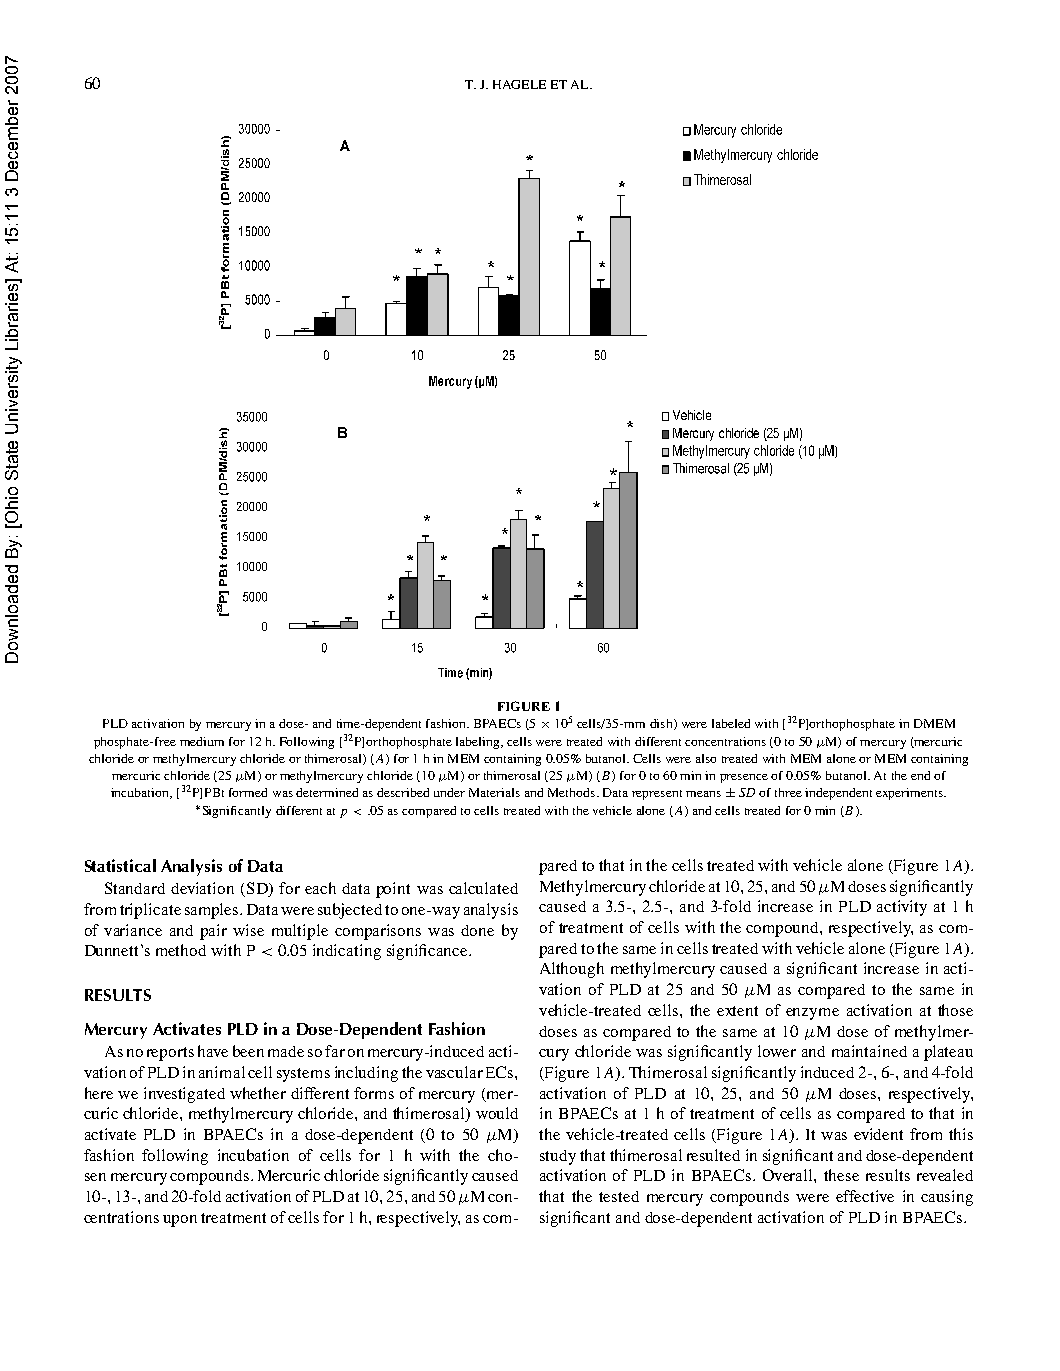 This screenshot has width=1060, height=1371. I want to click on medium, so click(202, 741).
